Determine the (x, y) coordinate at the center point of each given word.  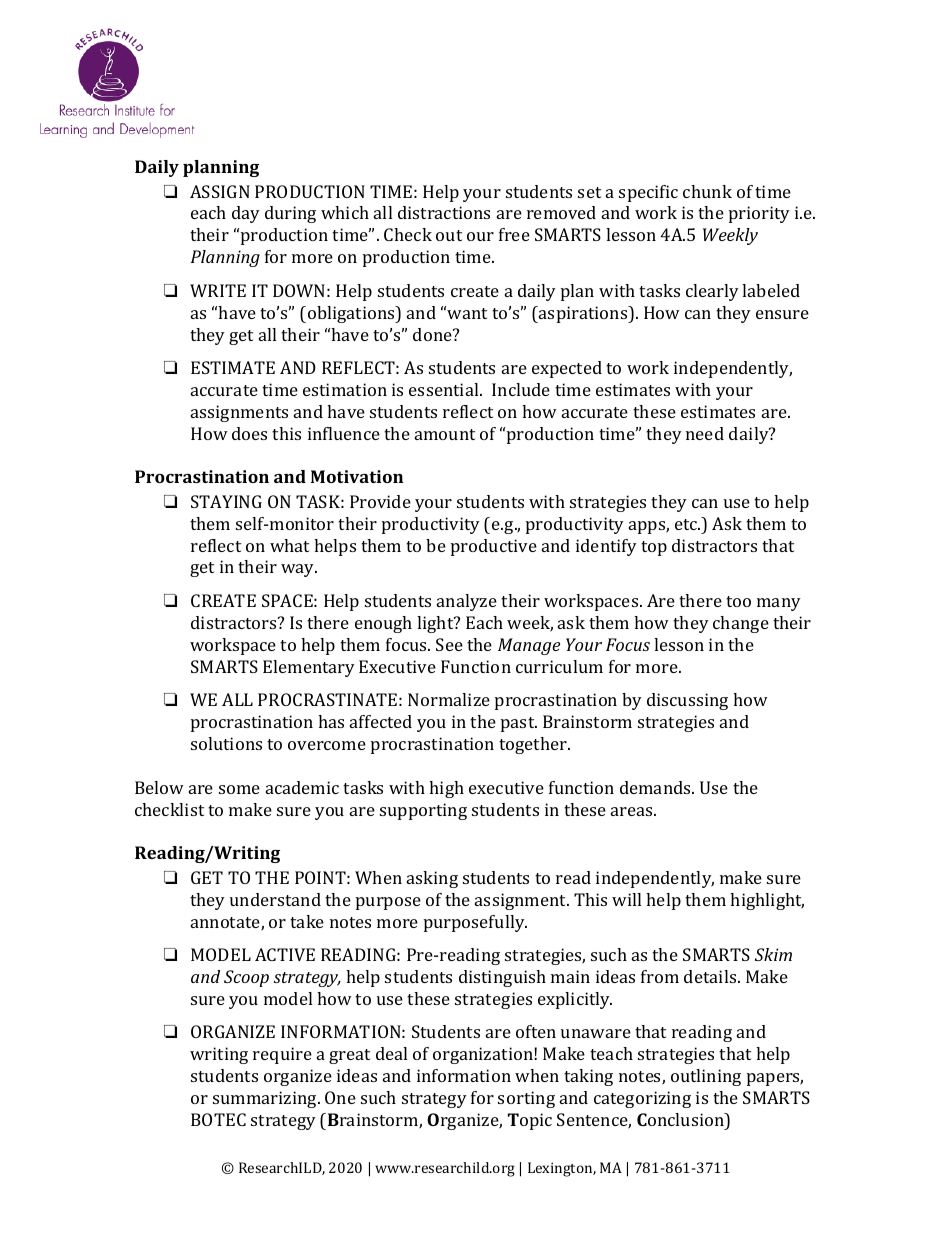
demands (656, 787)
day (246, 214)
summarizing (266, 1099)
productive (494, 547)
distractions (444, 212)
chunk (707, 191)
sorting (526, 1099)
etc (687, 524)
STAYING (226, 501)
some (239, 789)
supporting (423, 811)
